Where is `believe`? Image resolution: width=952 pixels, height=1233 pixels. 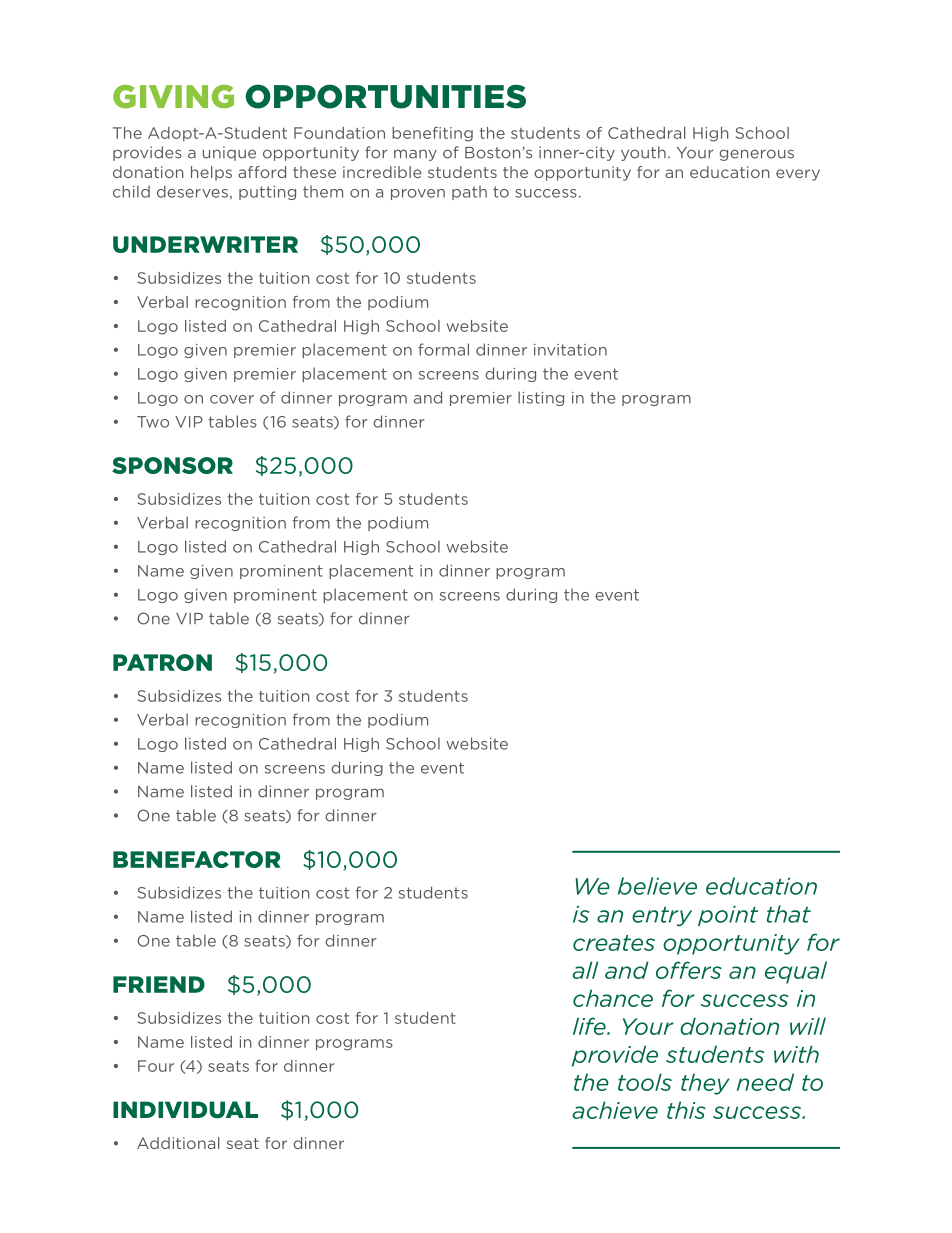 believe is located at coordinates (657, 886).
